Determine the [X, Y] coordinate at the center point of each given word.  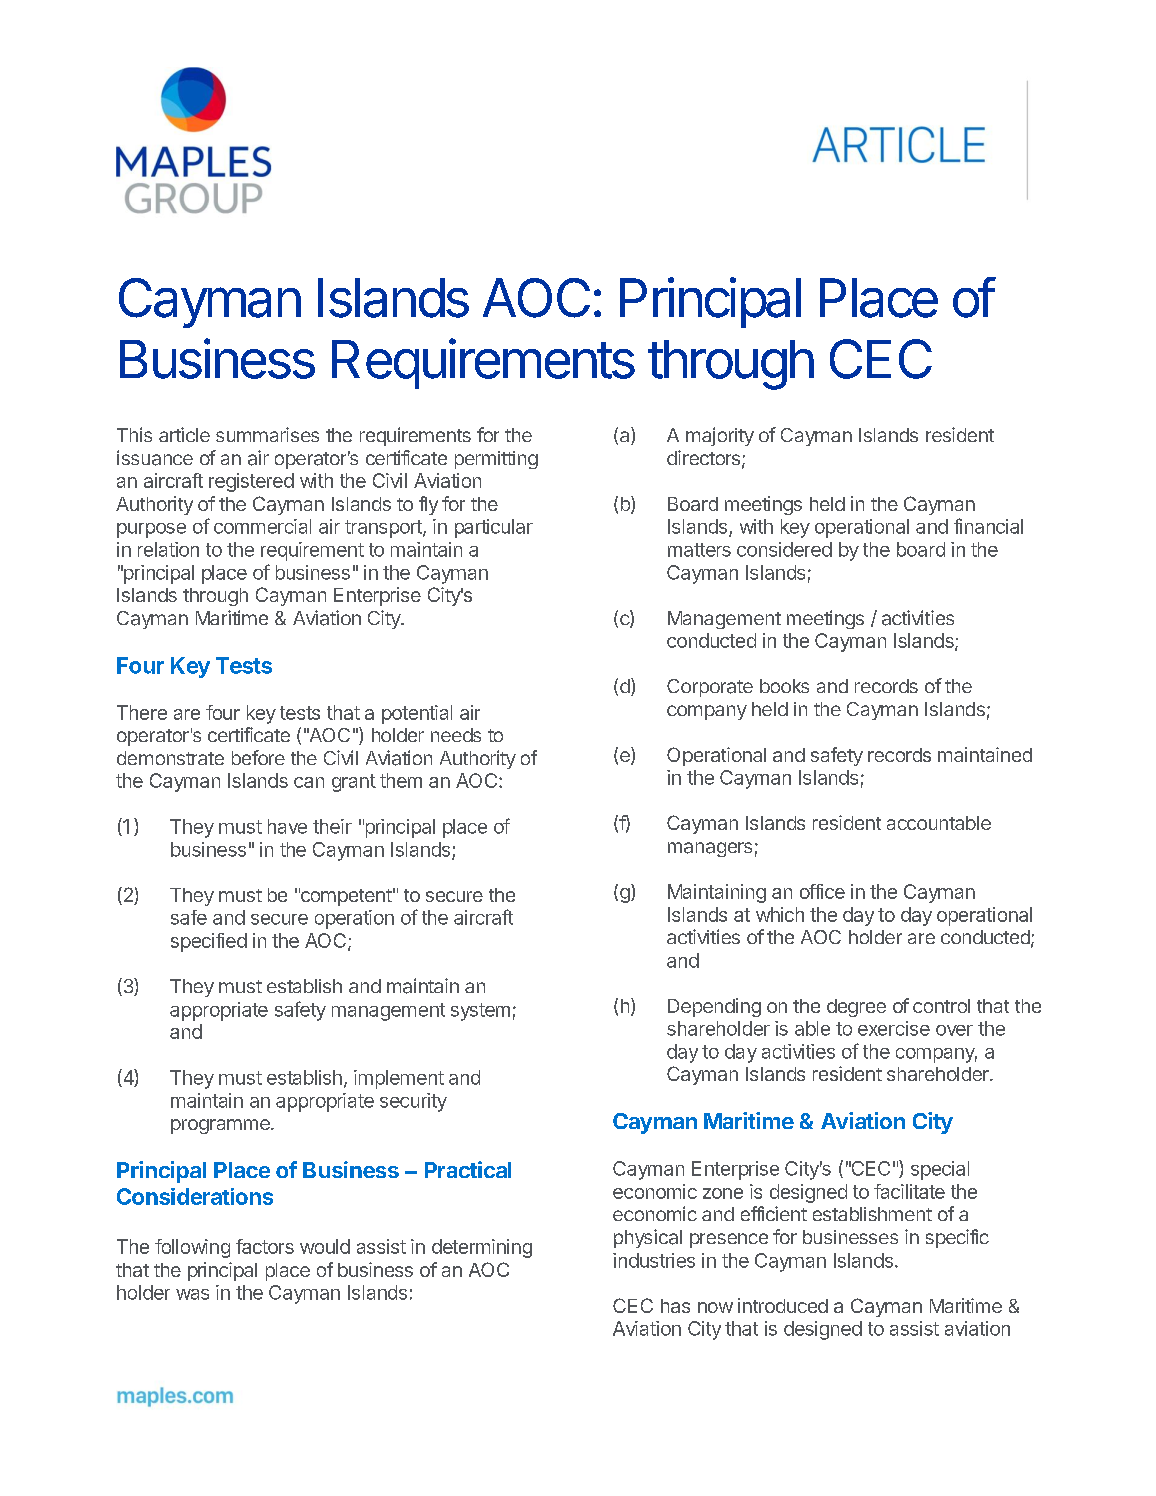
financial [988, 526]
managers [710, 849]
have [287, 826]
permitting [496, 460]
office [822, 891]
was [192, 1294]
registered [251, 482]
